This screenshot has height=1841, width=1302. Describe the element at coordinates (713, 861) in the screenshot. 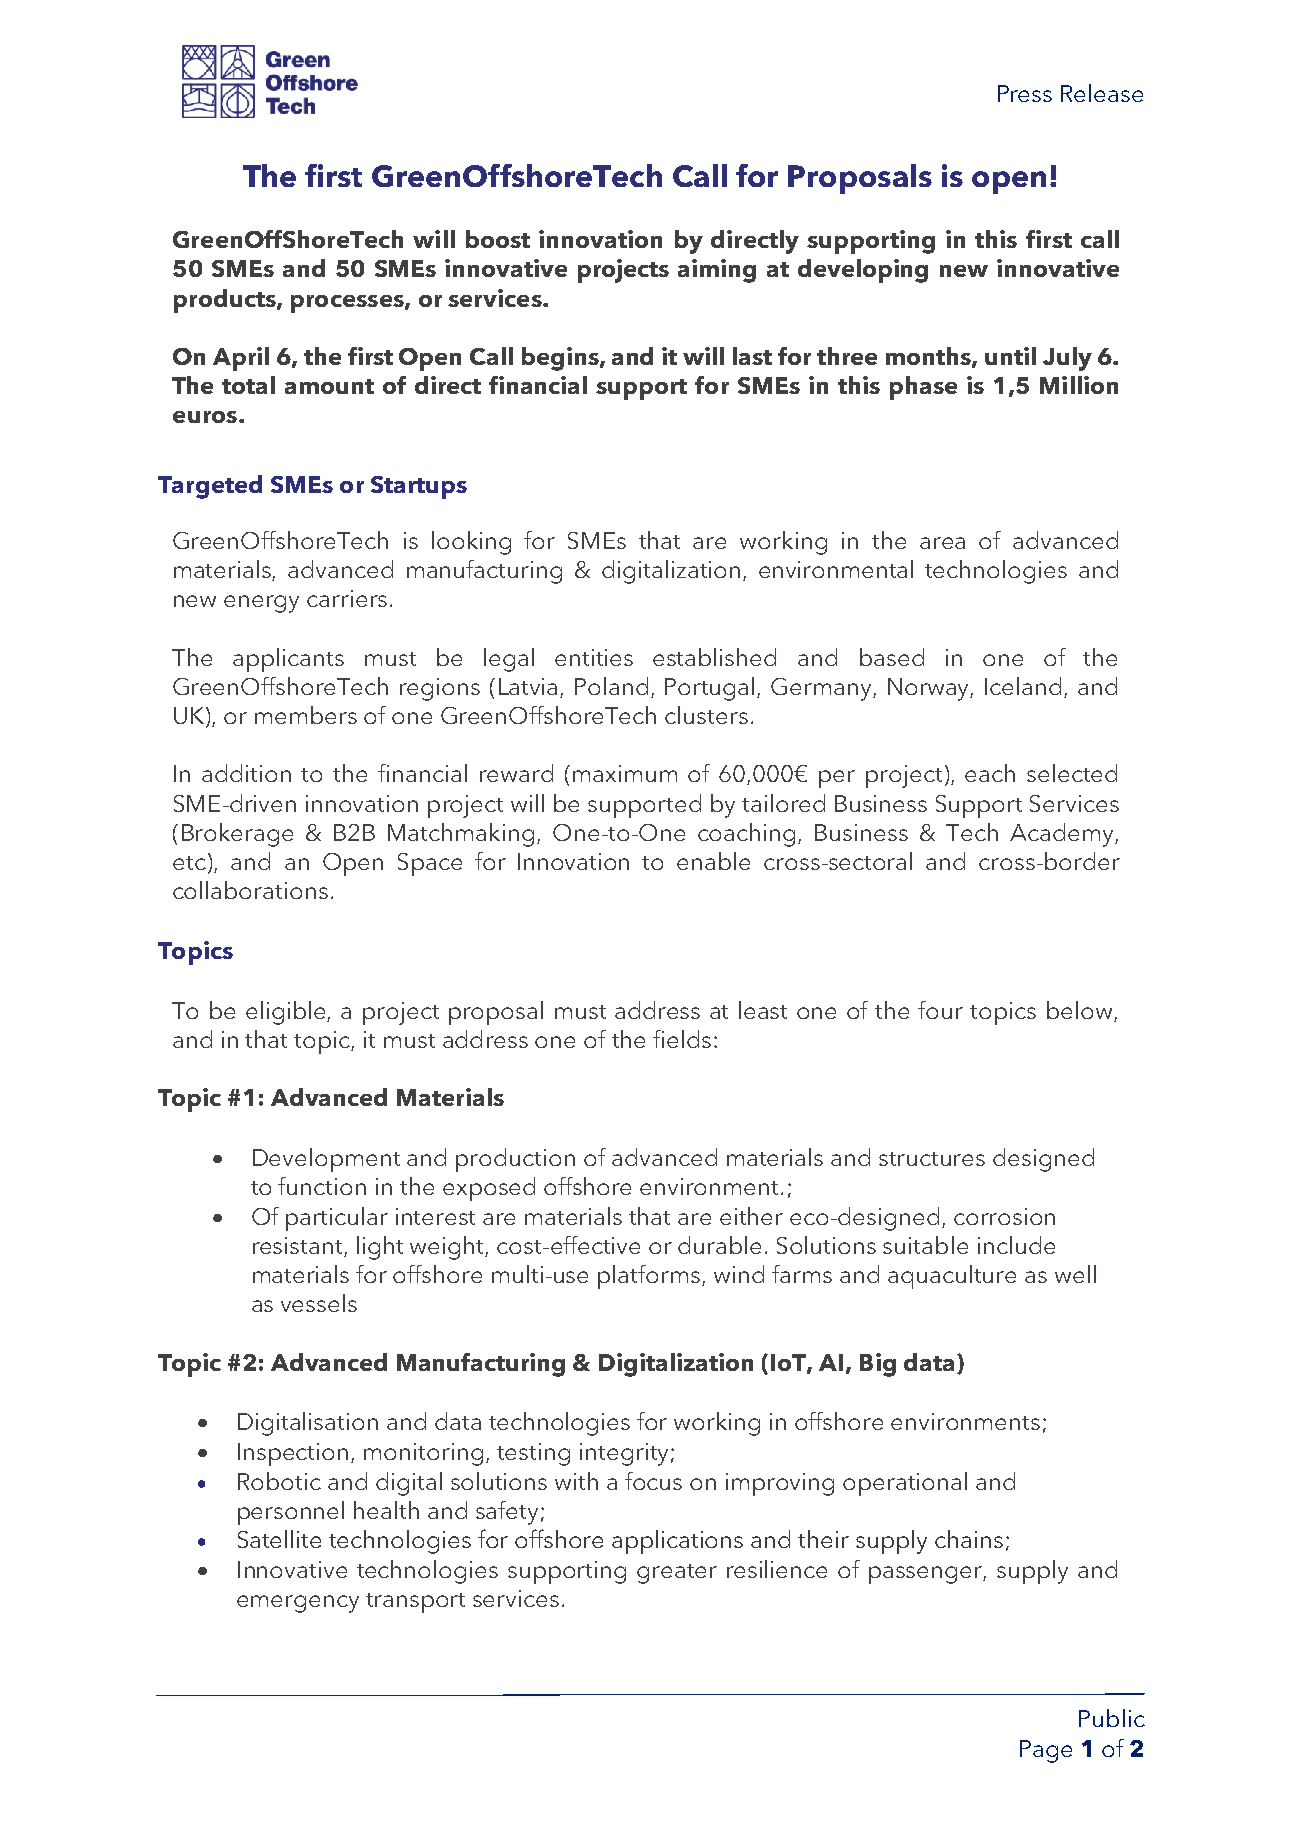

I see `enable` at that location.
